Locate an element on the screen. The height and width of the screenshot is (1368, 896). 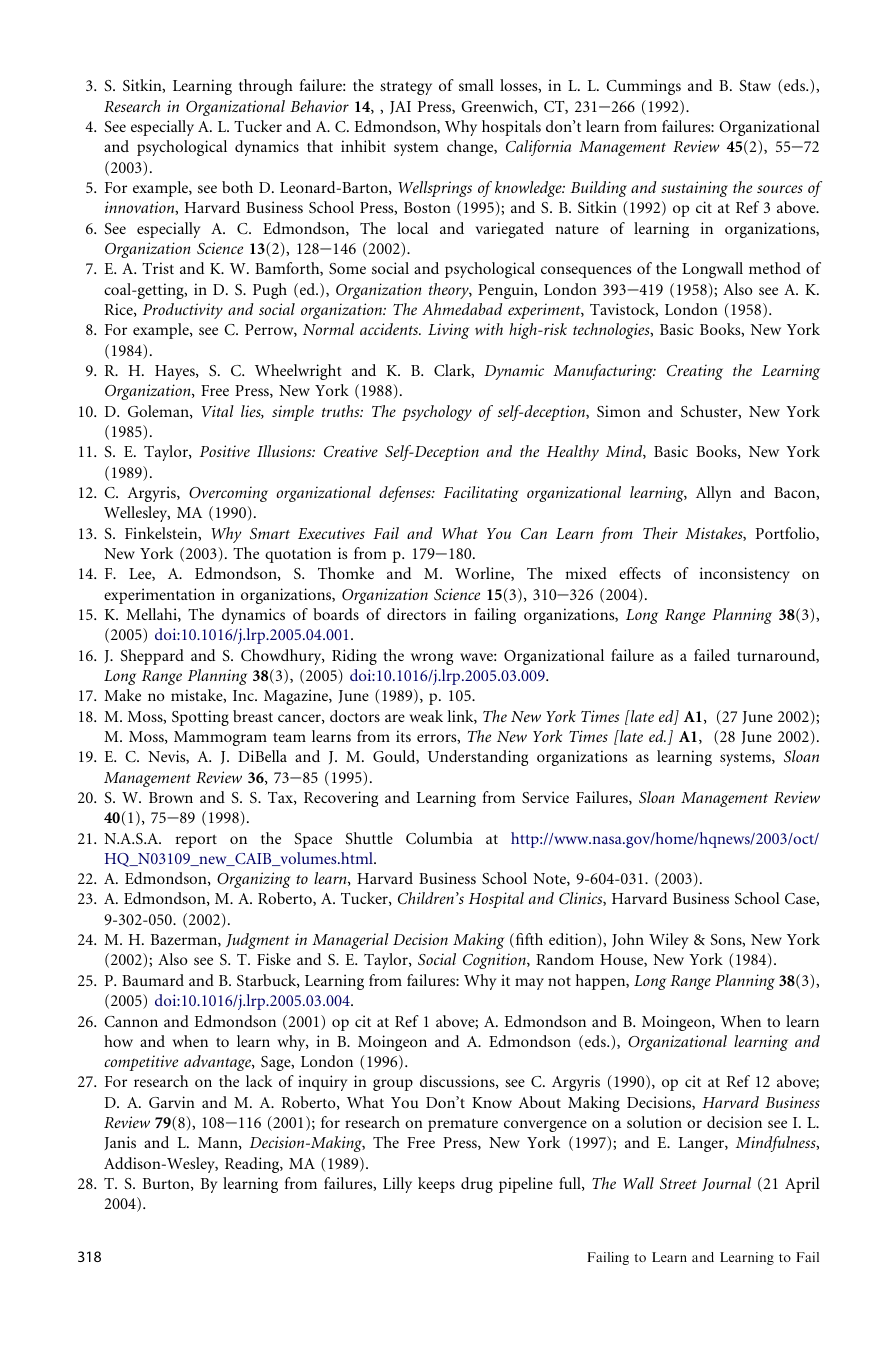
Journal is located at coordinates (726, 1184).
